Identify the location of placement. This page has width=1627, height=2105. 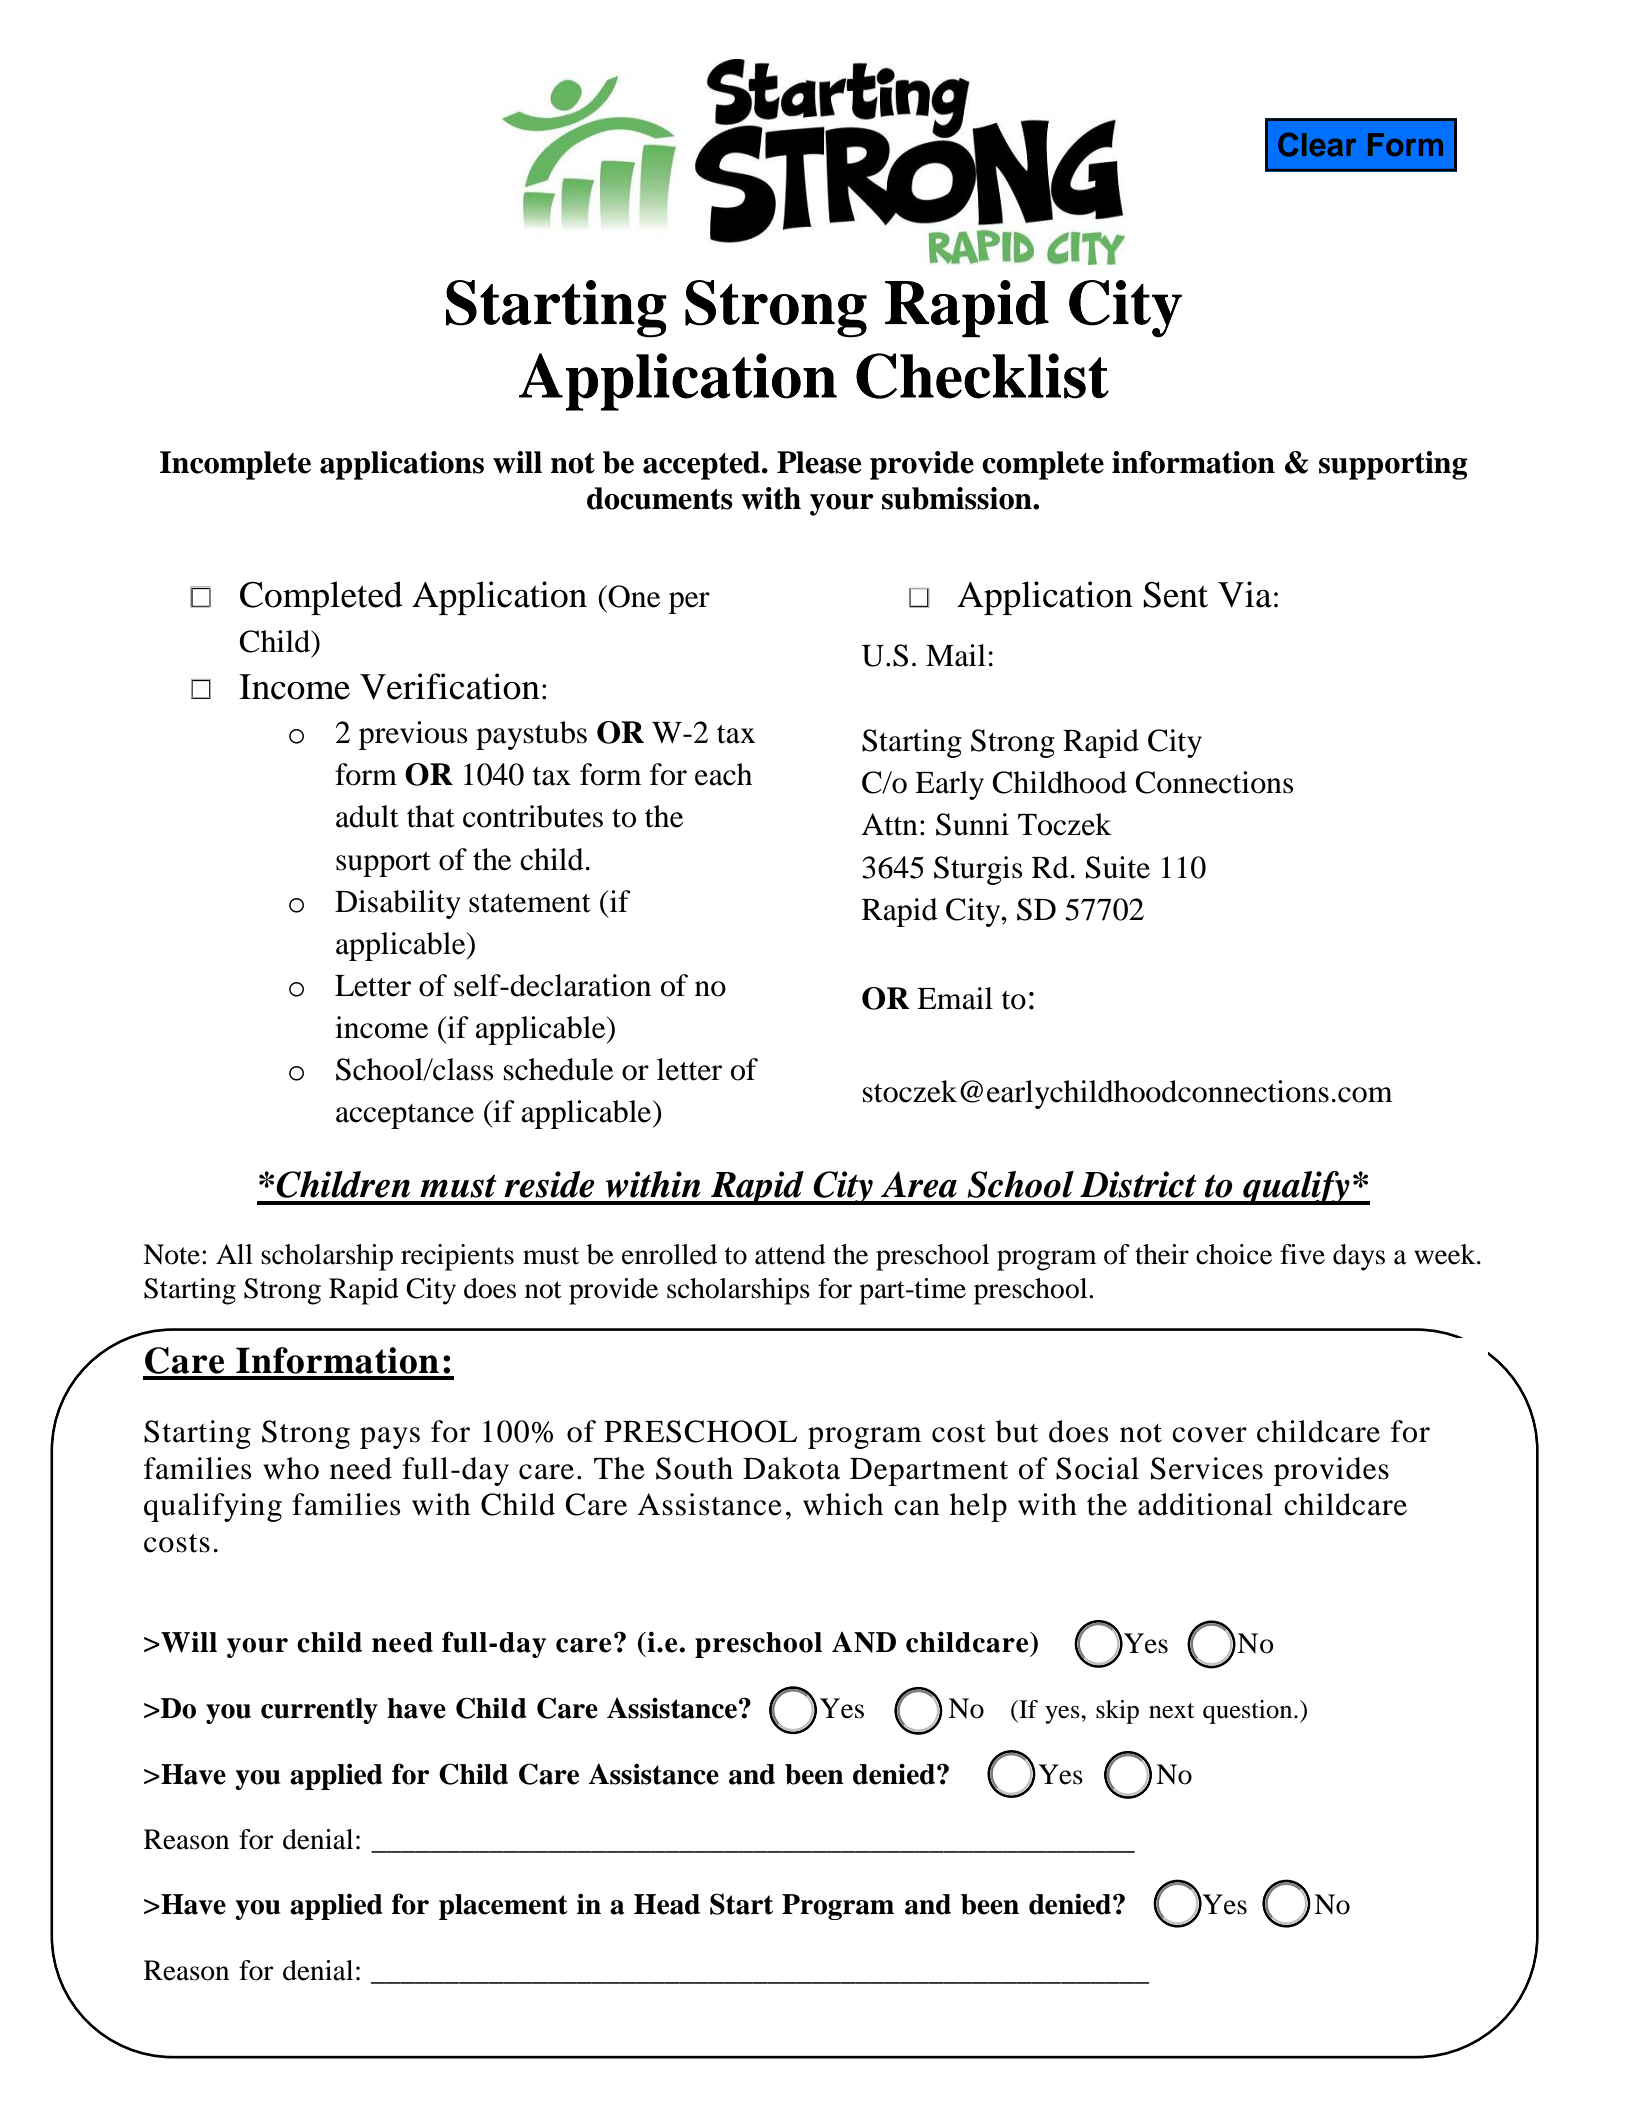
(503, 1907).
